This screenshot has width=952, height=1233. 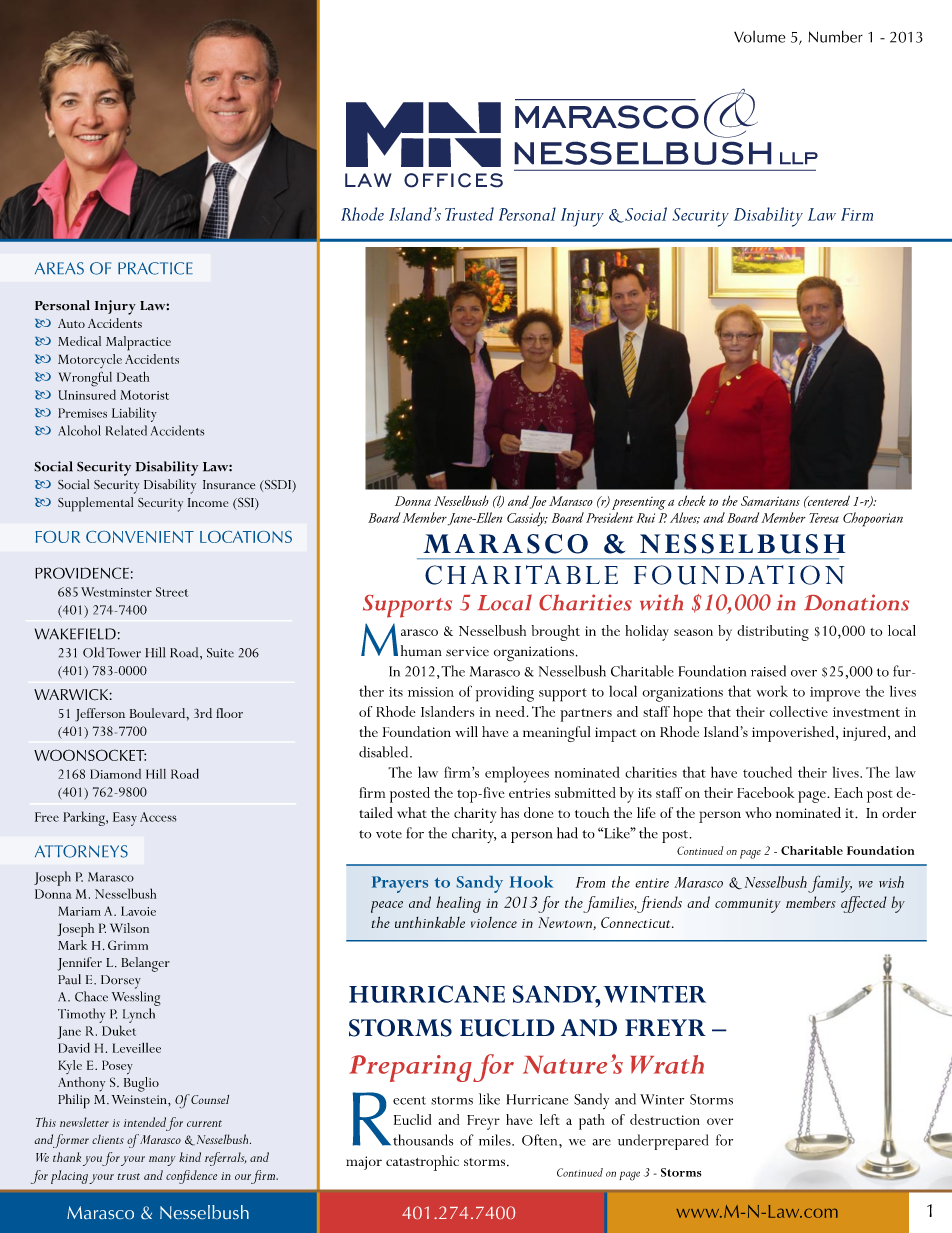 What do you see at coordinates (458, 904) in the screenshot?
I see `healing` at bounding box center [458, 904].
